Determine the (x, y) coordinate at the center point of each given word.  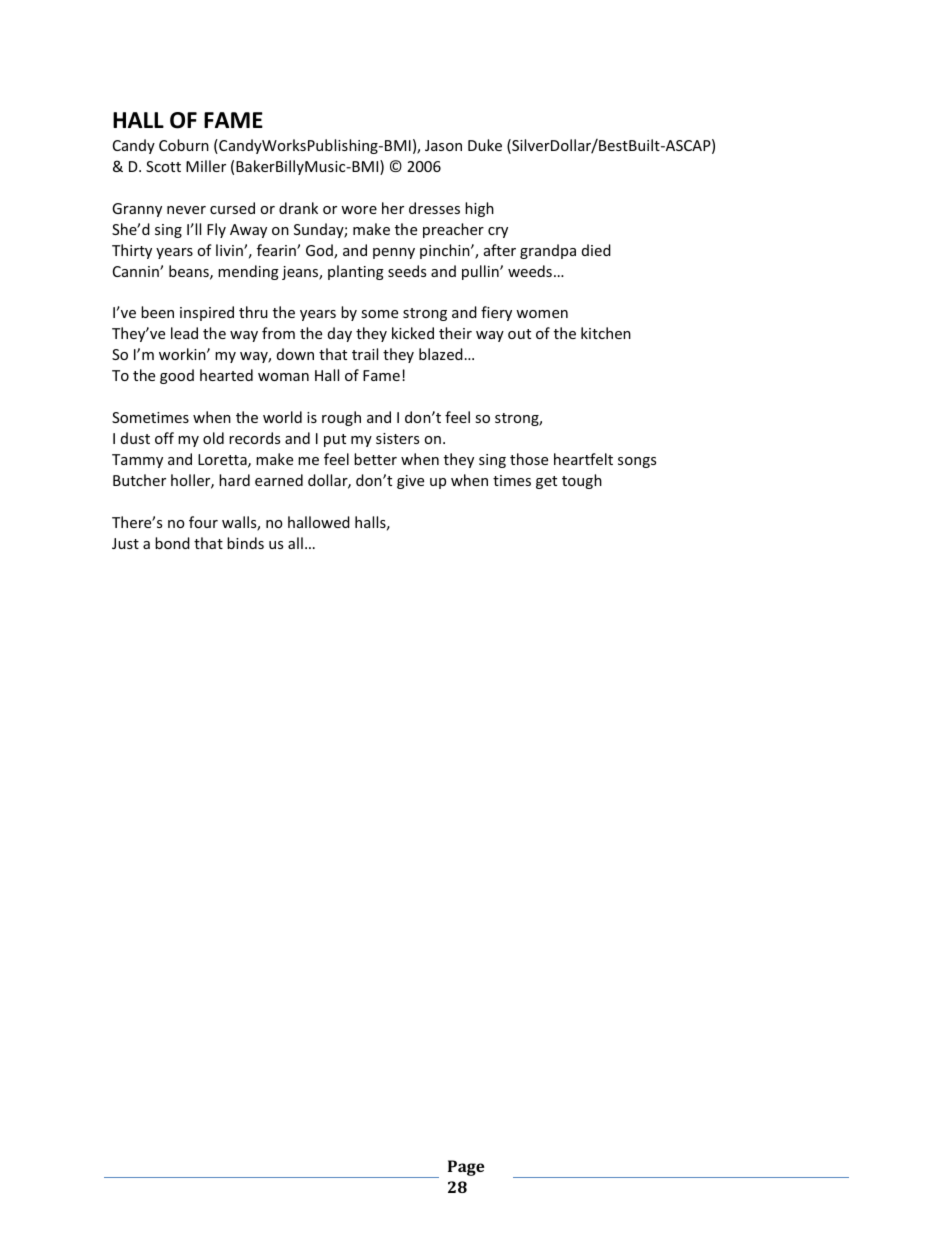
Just (125, 543)
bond (172, 543)
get (546, 482)
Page (466, 1168)
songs (637, 462)
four (203, 522)
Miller (206, 166)
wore (359, 210)
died (596, 250)
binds (245, 543)
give (410, 482)
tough (582, 481)
